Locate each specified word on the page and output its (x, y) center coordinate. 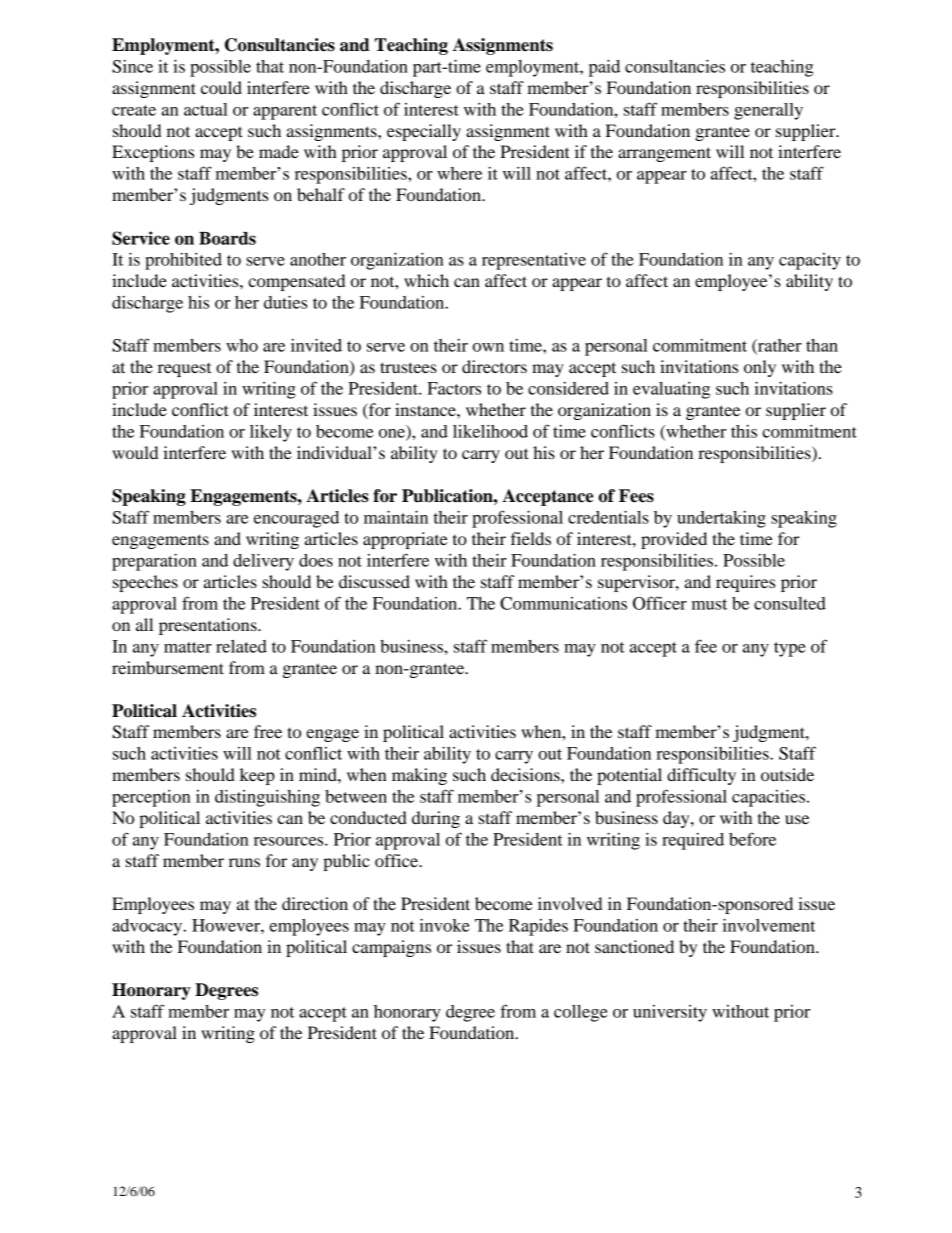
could (221, 87)
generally (768, 111)
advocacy (148, 927)
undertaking (721, 519)
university (670, 1013)
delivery (263, 562)
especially (424, 132)
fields (531, 538)
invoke (445, 925)
